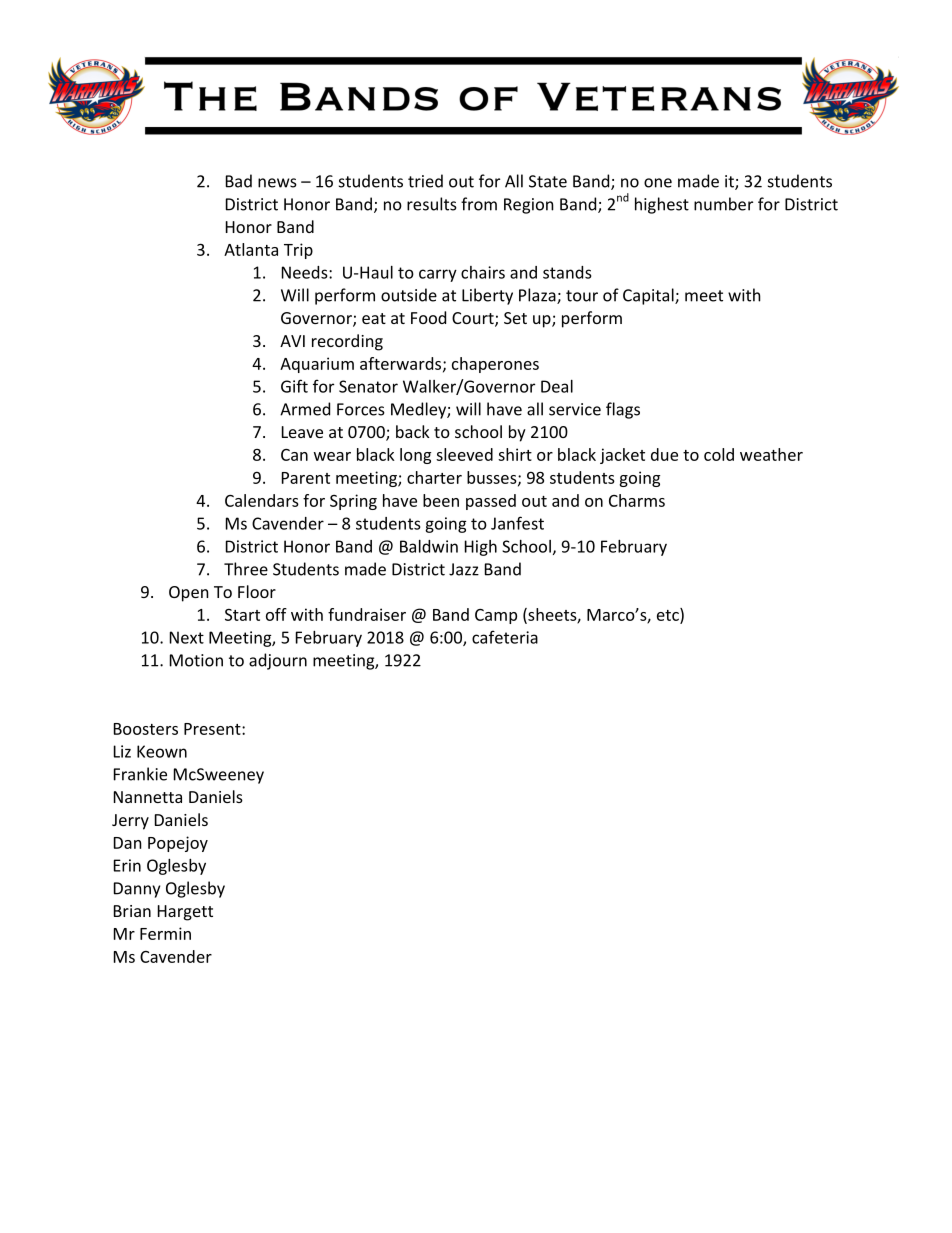 The image size is (952, 1233). Describe the element at coordinates (719, 454) in the document. I see `cold` at that location.
